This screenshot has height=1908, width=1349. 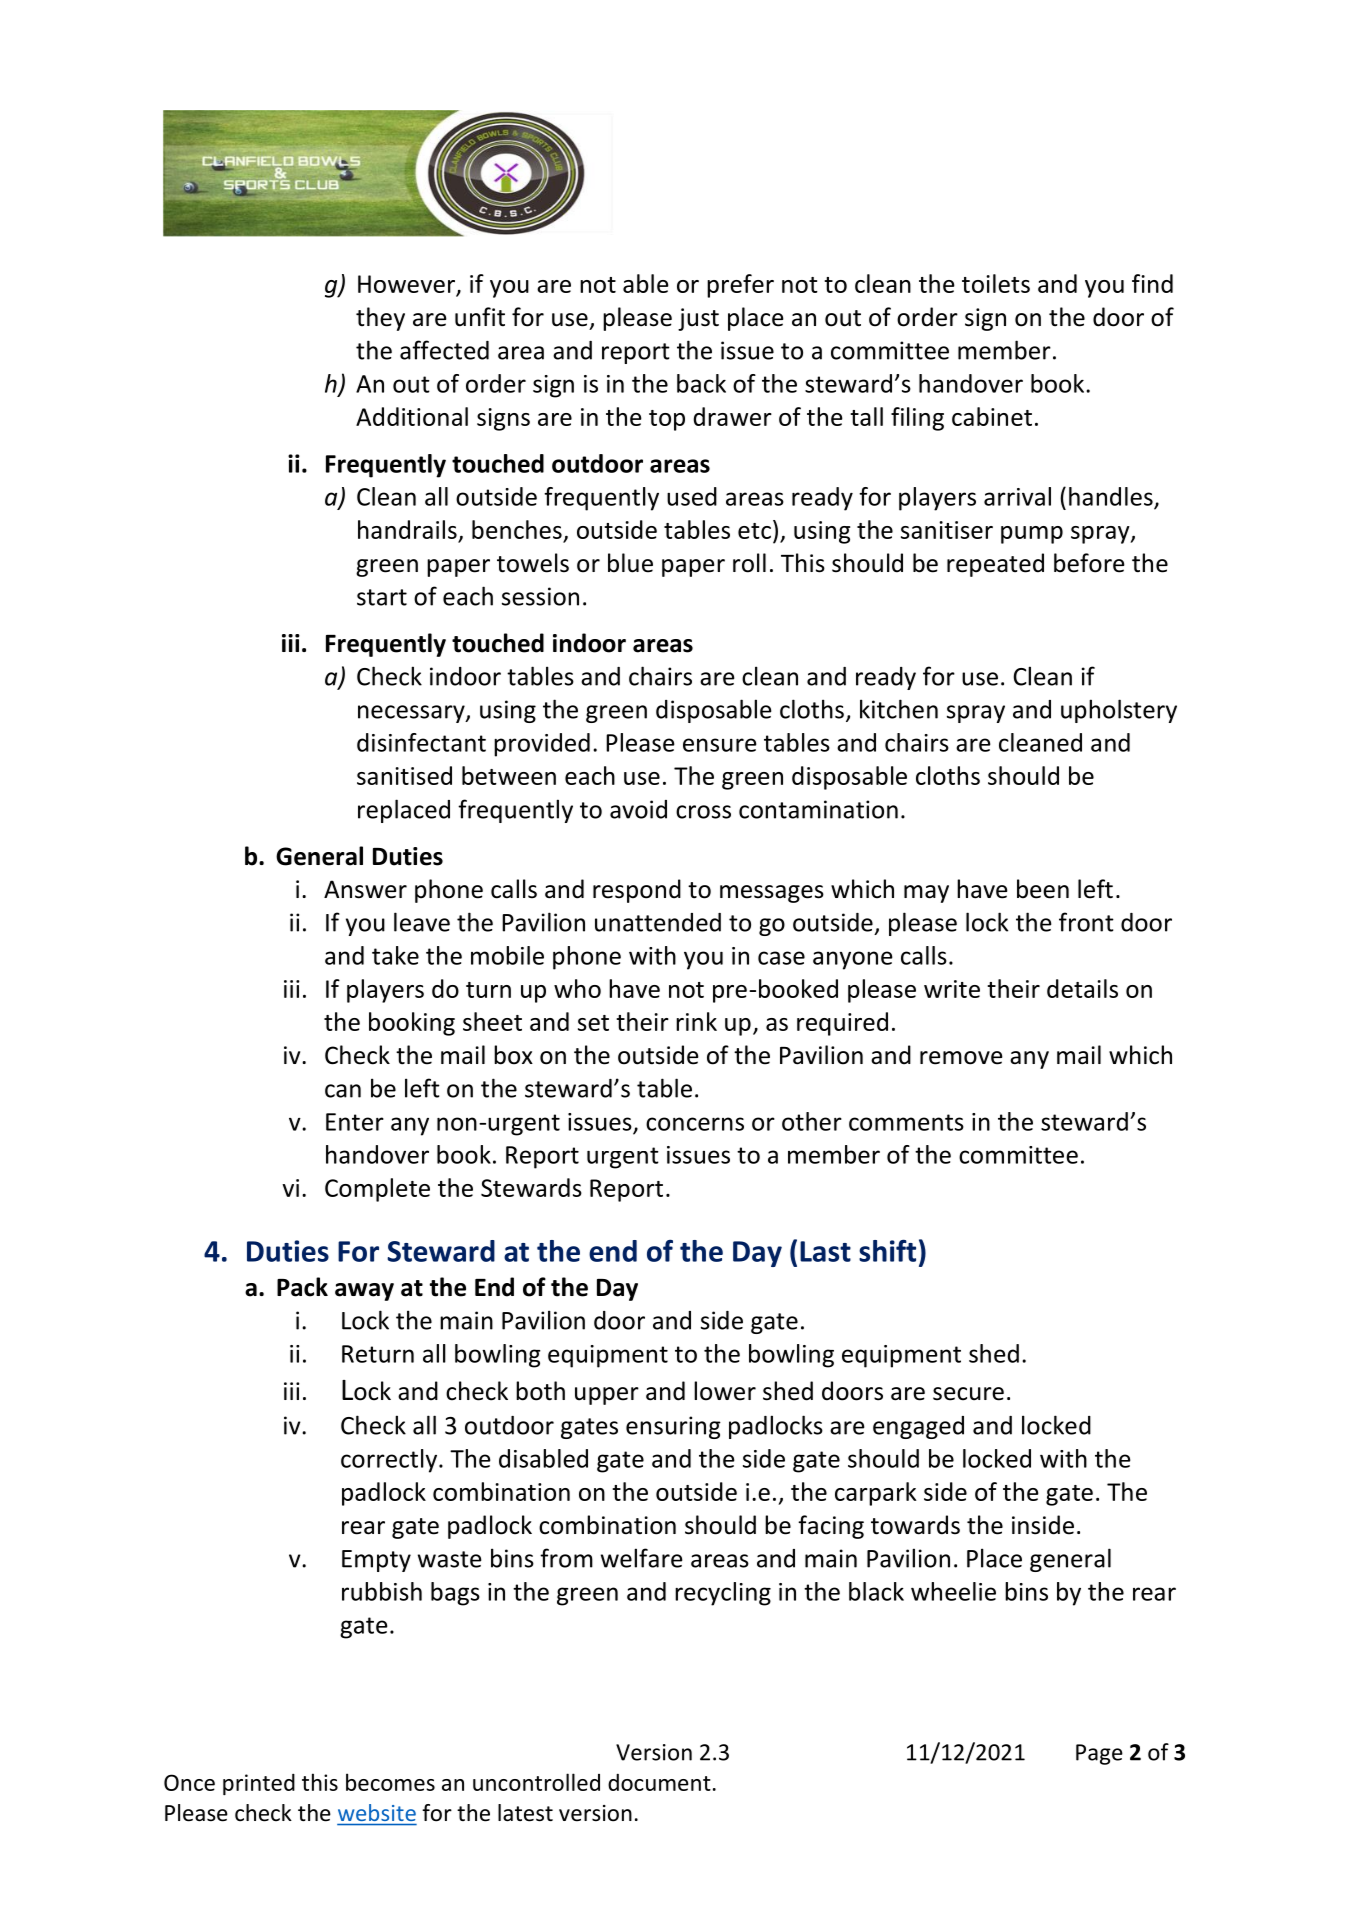 What do you see at coordinates (364, 1292) in the screenshot?
I see `away` at bounding box center [364, 1292].
